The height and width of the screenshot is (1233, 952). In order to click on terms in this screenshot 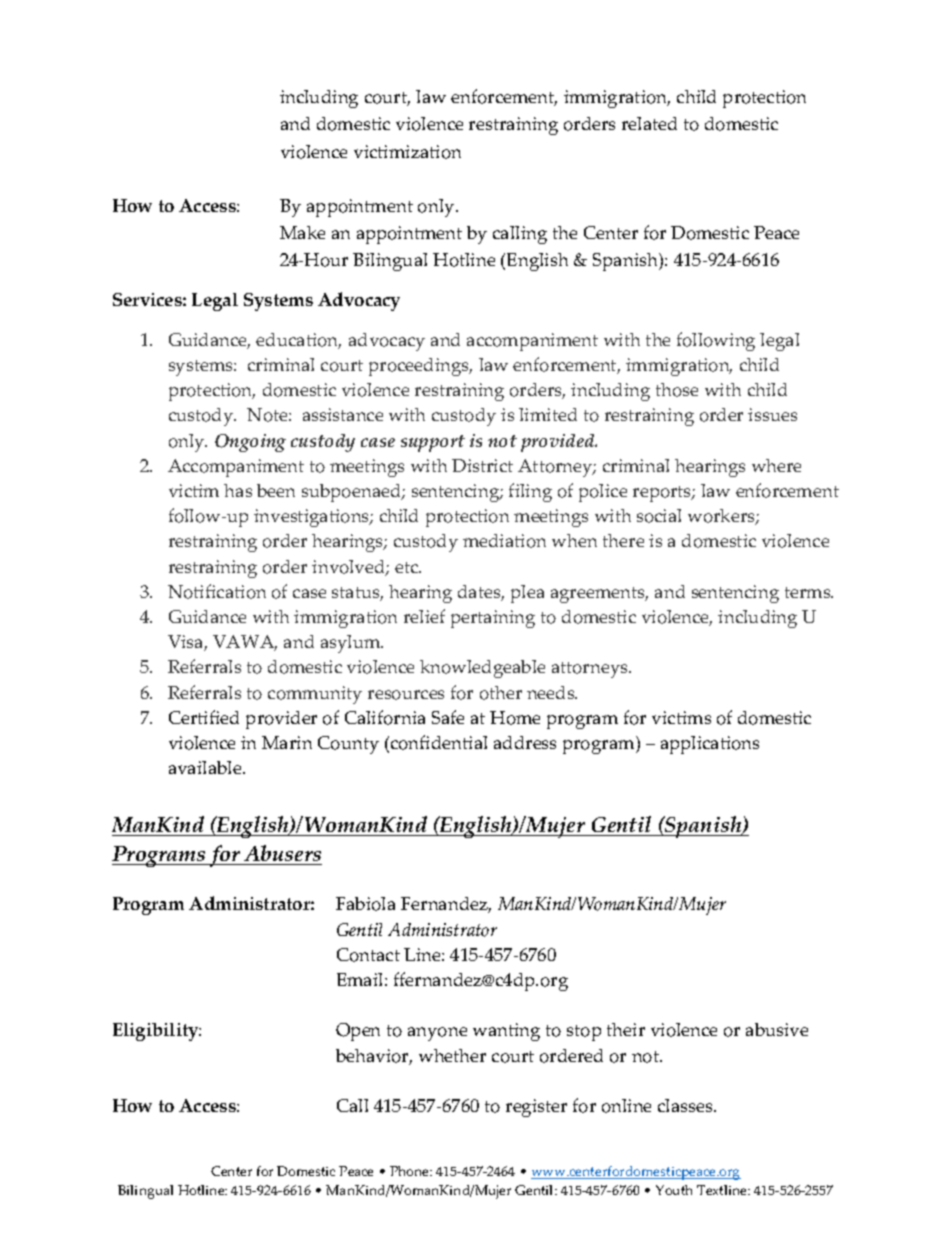, I will do `click(809, 592)`.
